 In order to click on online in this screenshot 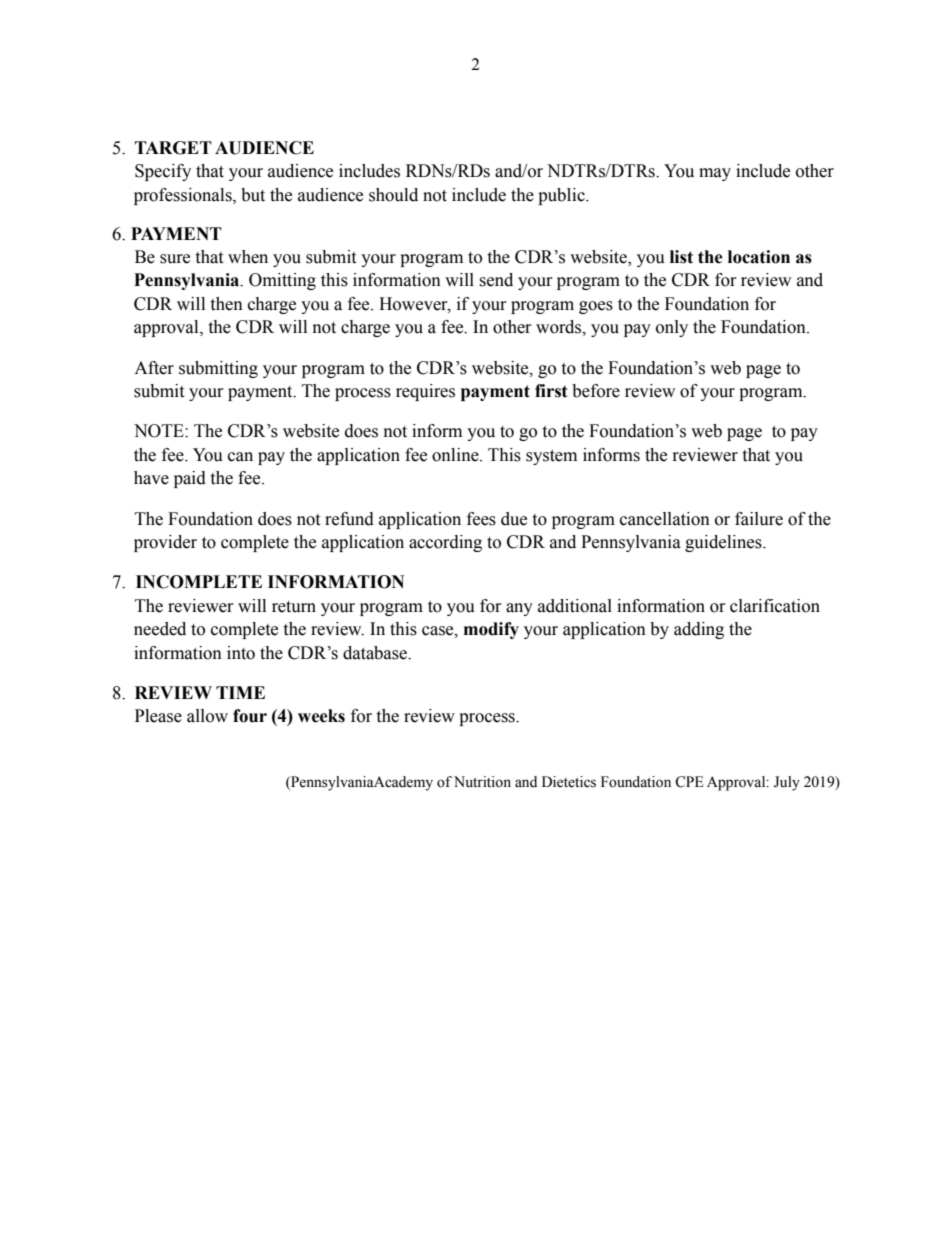, I will do `click(456, 455)`.
